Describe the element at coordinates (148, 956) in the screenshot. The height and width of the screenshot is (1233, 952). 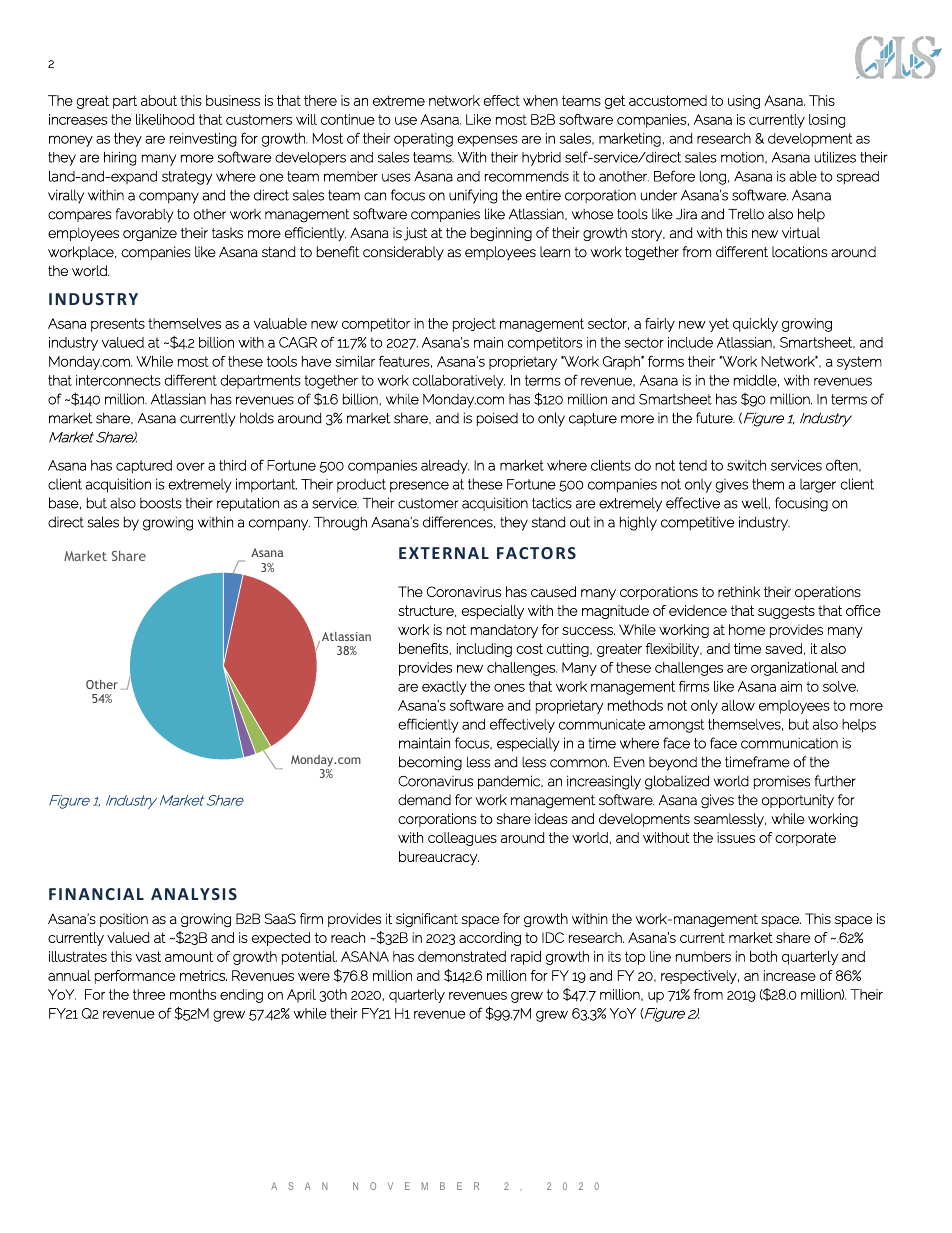
I see `vast` at that location.
